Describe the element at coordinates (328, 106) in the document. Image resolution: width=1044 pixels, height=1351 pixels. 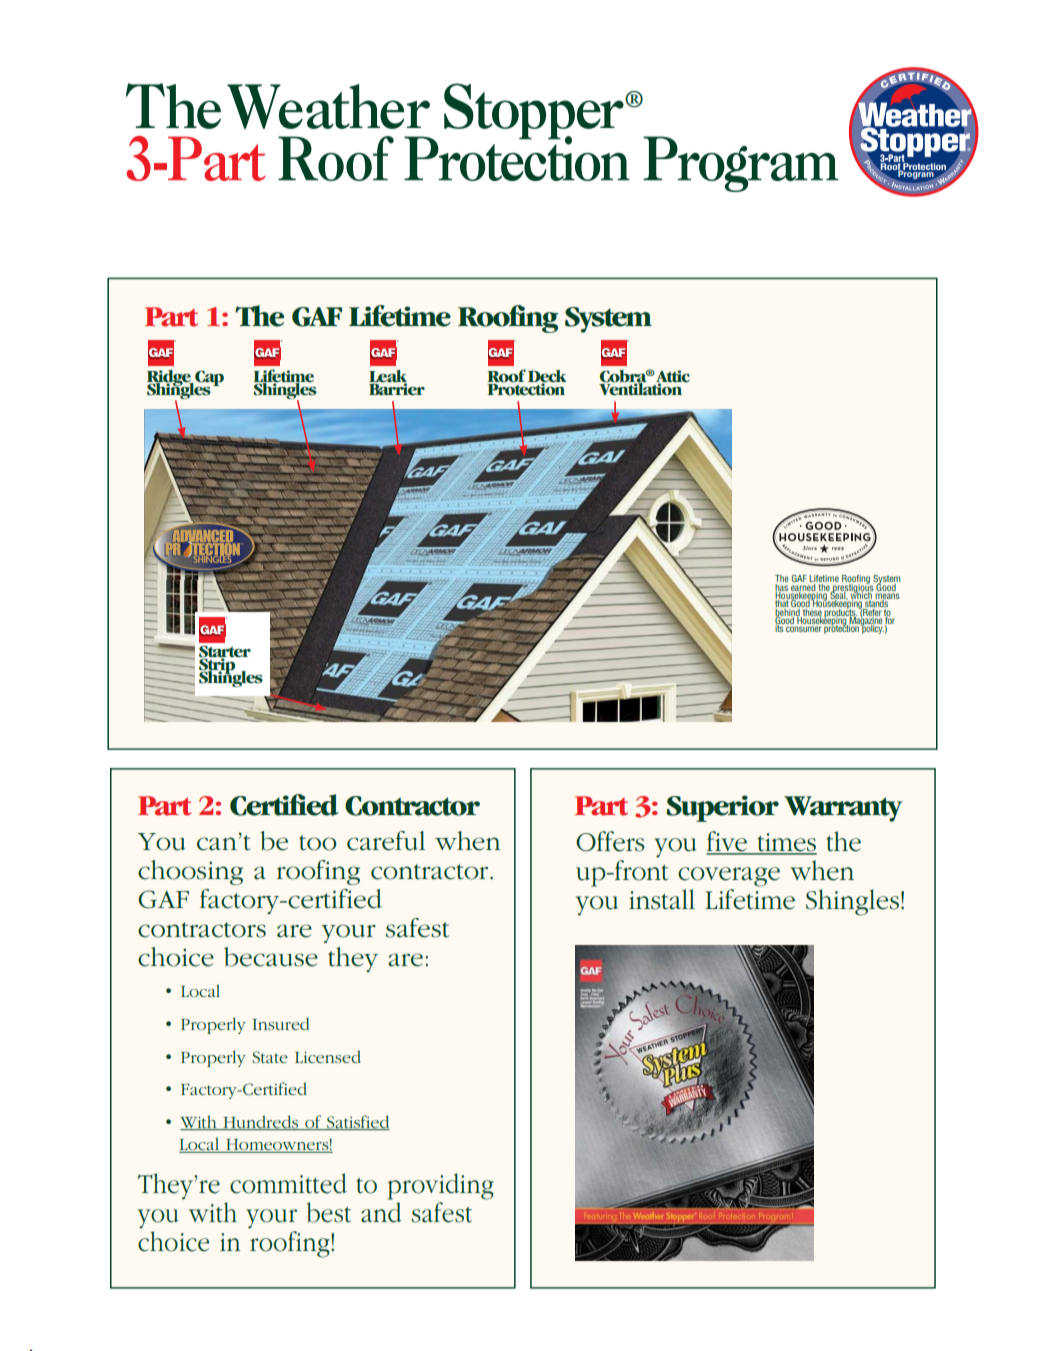
I see `Weather` at that location.
